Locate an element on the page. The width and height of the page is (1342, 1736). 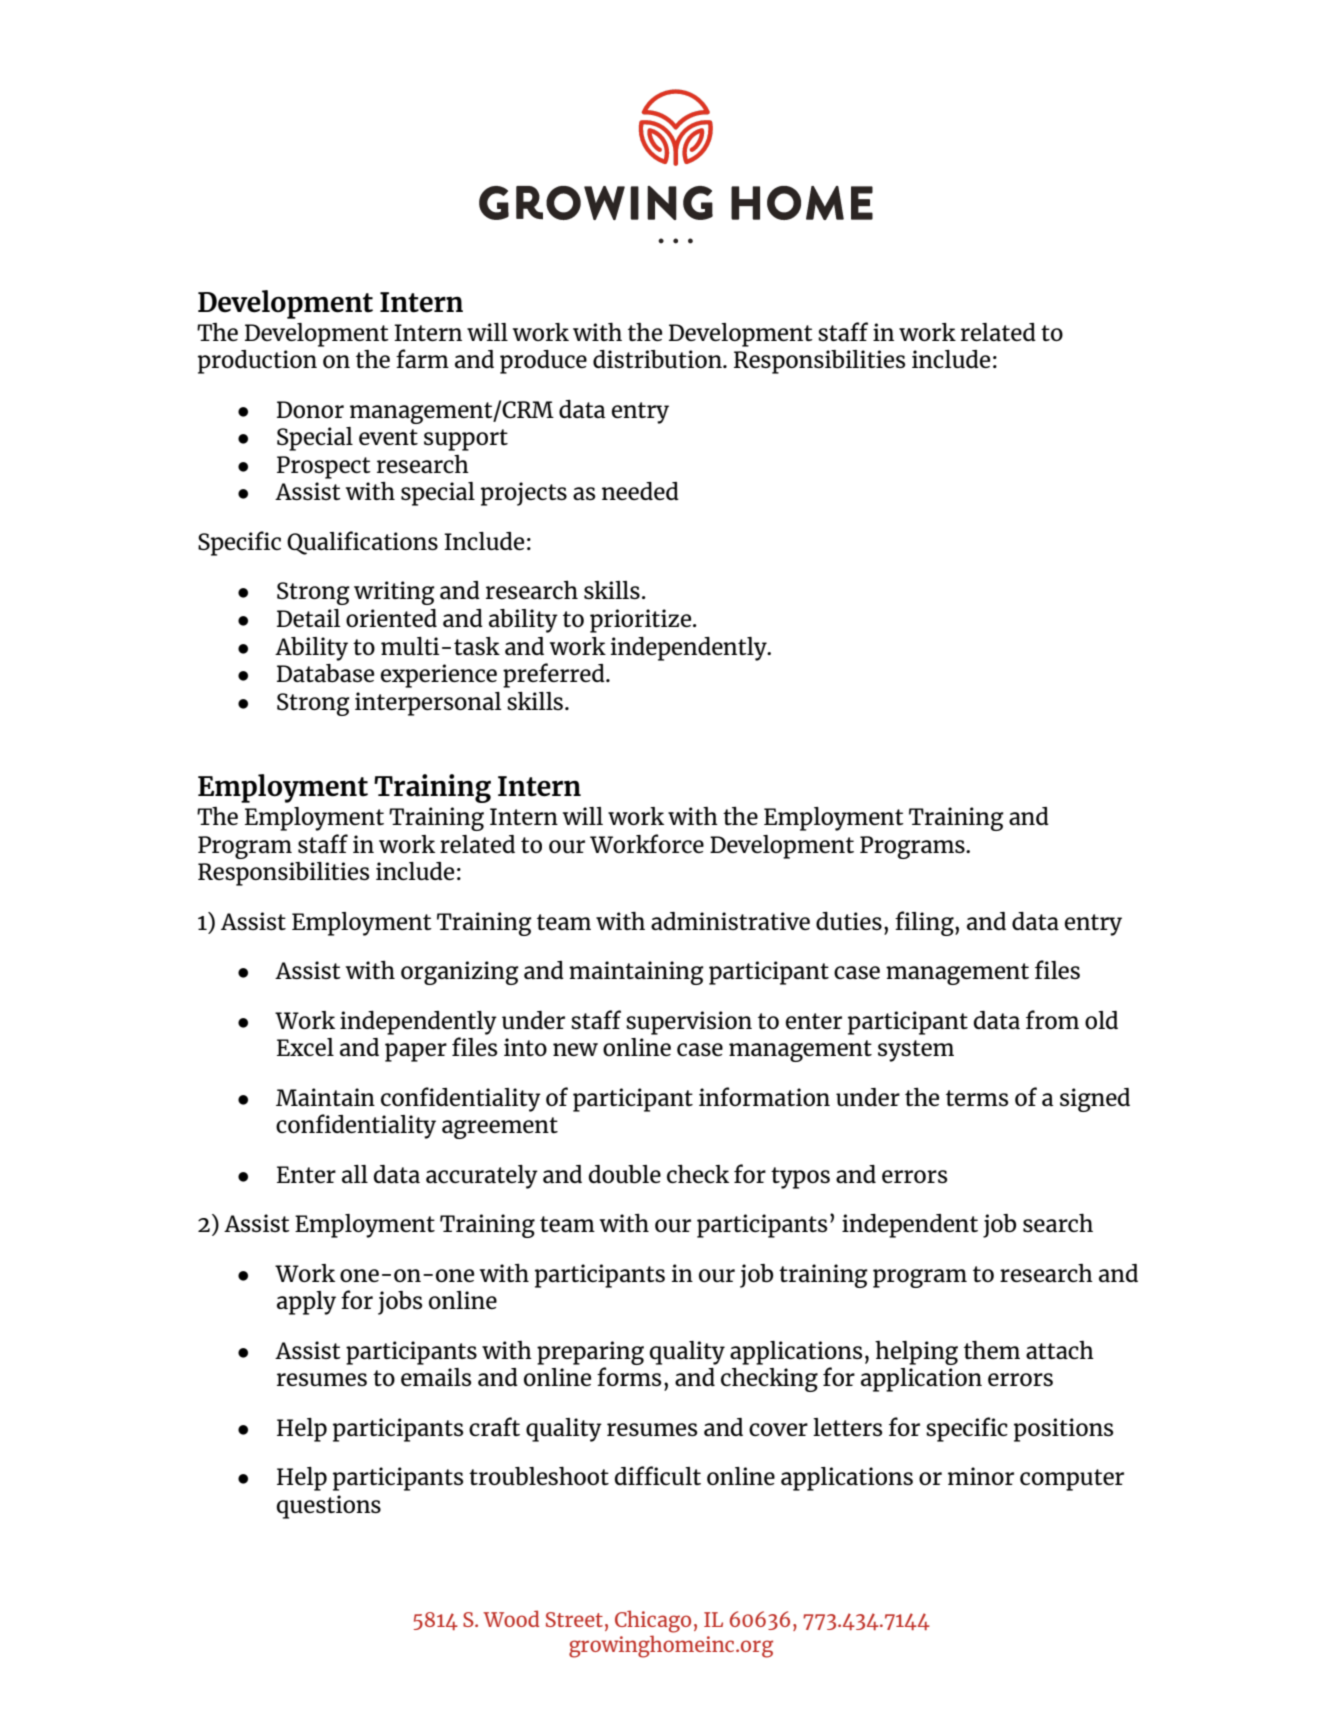
jobs is located at coordinates (400, 1303).
